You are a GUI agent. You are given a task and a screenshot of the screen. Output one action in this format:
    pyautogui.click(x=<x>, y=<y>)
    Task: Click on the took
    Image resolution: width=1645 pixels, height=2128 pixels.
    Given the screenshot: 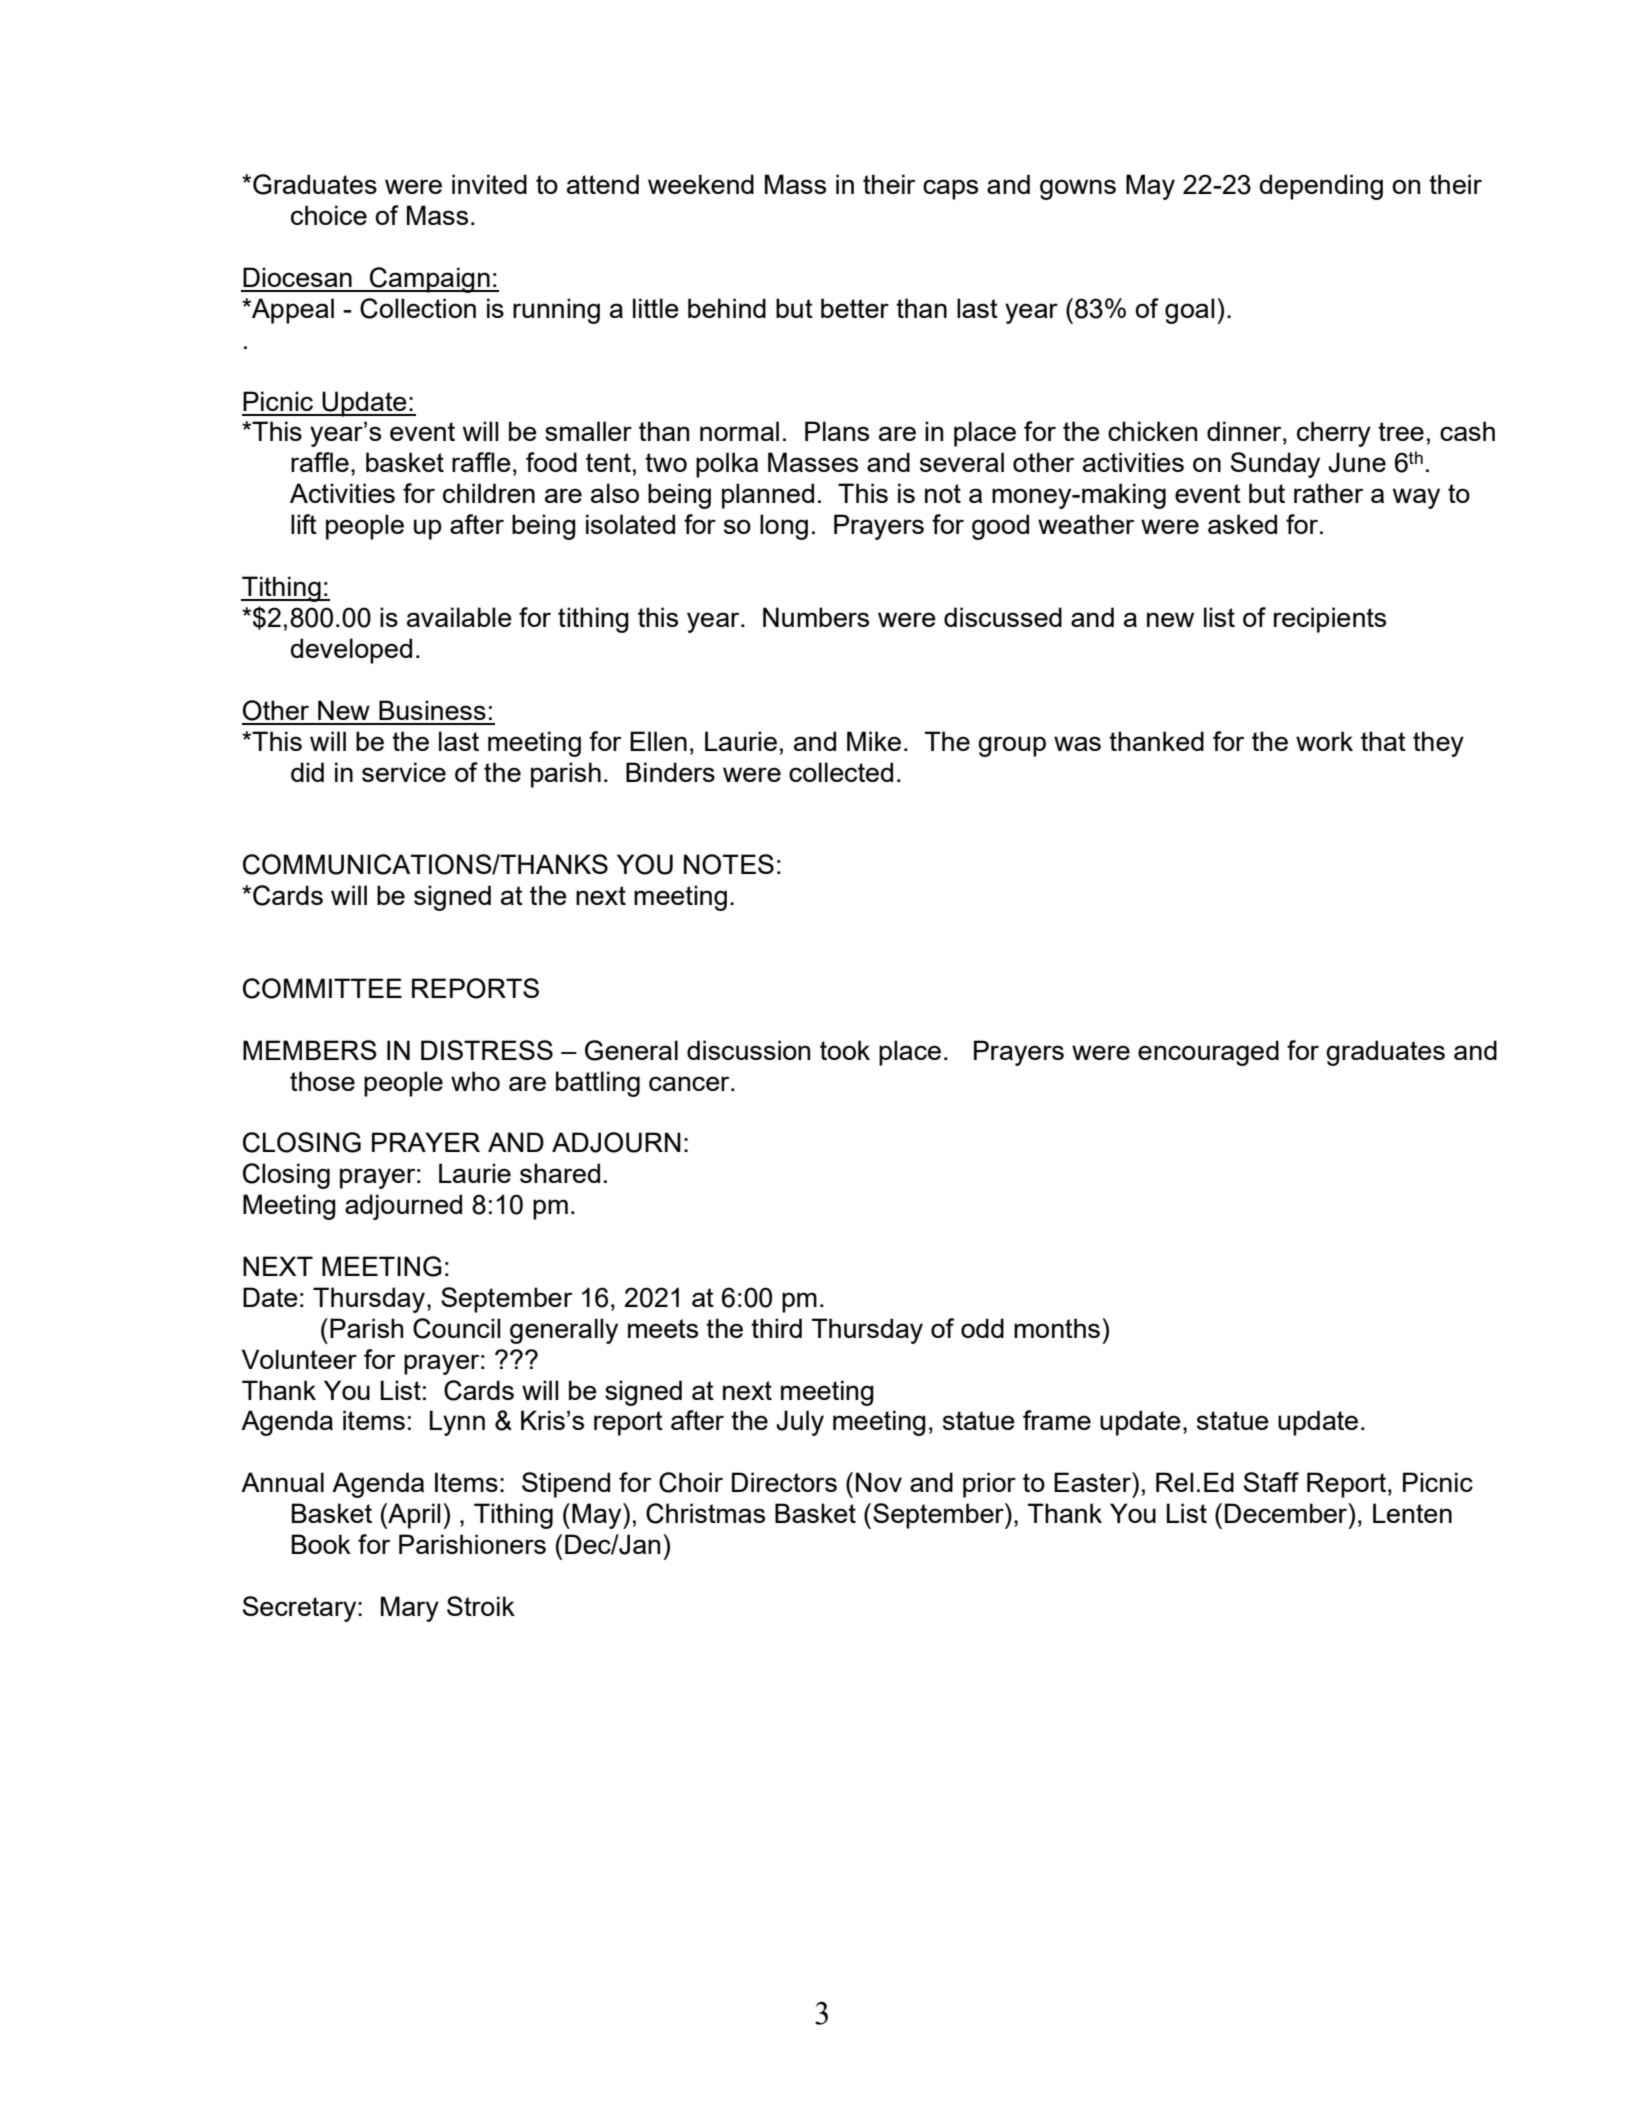 What is the action you would take?
    pyautogui.click(x=845, y=1050)
